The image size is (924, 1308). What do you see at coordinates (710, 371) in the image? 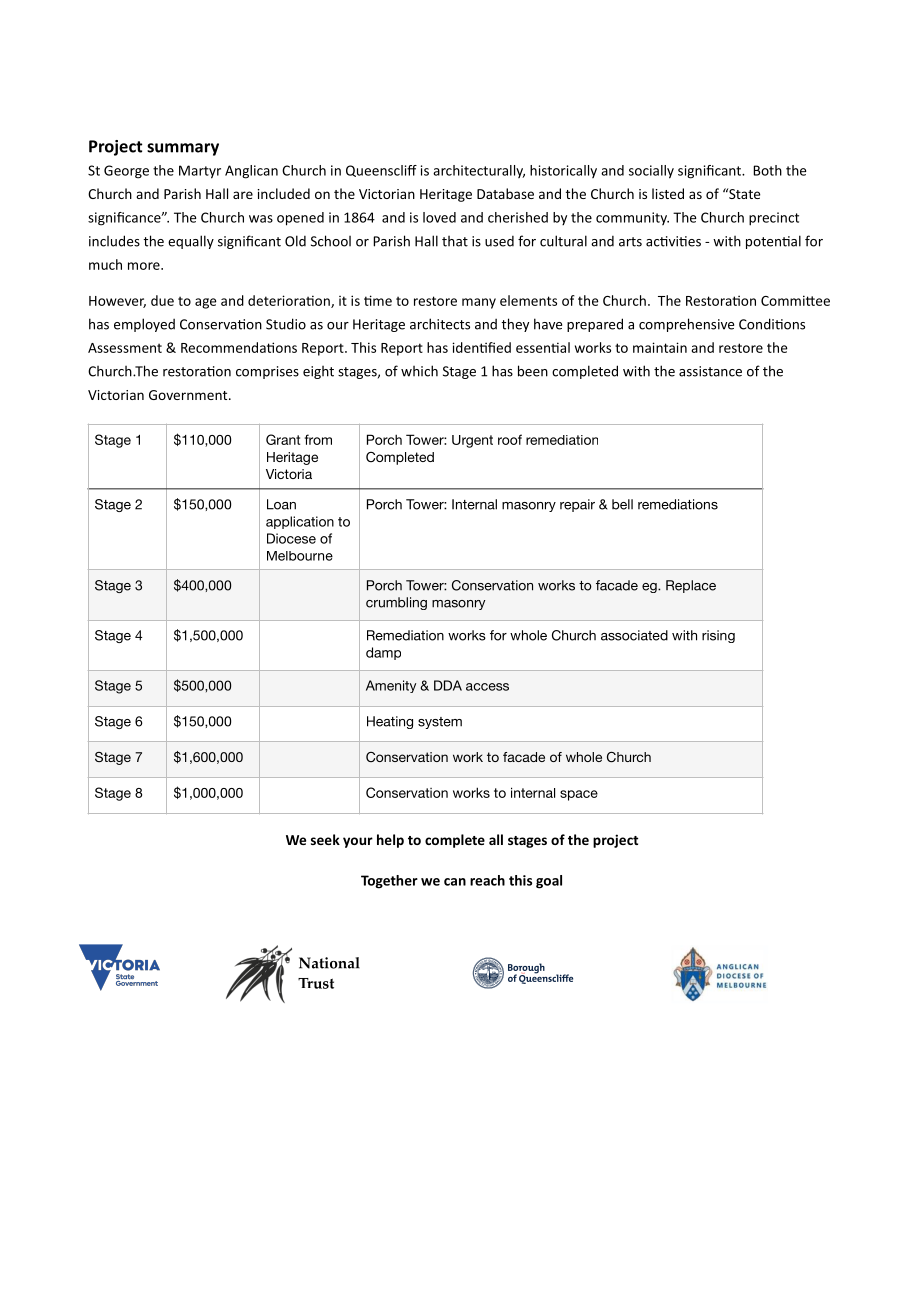
I see `assistance` at bounding box center [710, 371].
